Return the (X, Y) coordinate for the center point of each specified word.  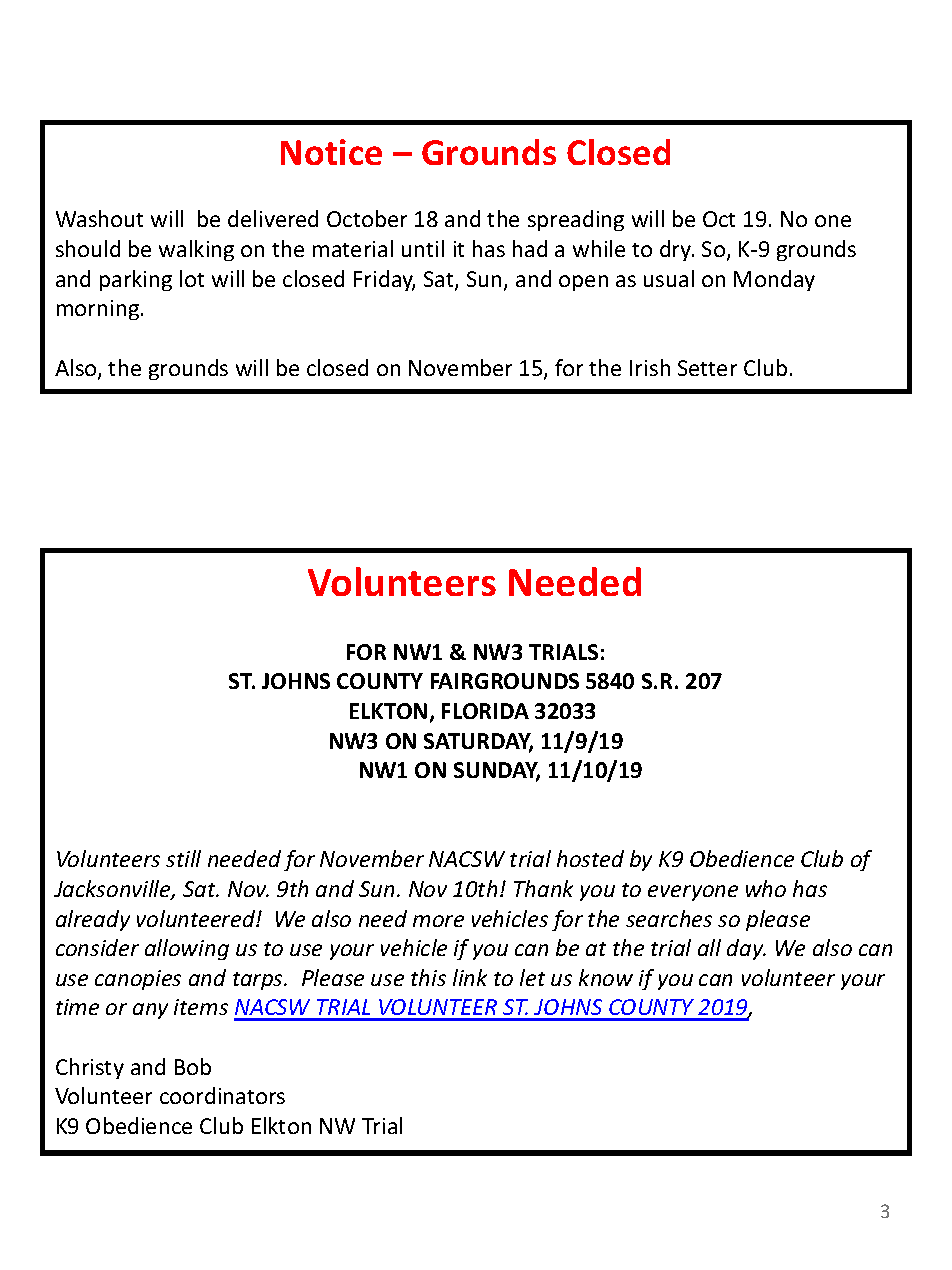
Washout (99, 218)
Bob (193, 1066)
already (93, 920)
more (438, 921)
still (183, 858)
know (606, 977)
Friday (384, 280)
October (367, 218)
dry (677, 250)
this (428, 977)
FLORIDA (485, 711)
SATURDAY (478, 742)
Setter (707, 368)
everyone (693, 893)
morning (98, 310)
